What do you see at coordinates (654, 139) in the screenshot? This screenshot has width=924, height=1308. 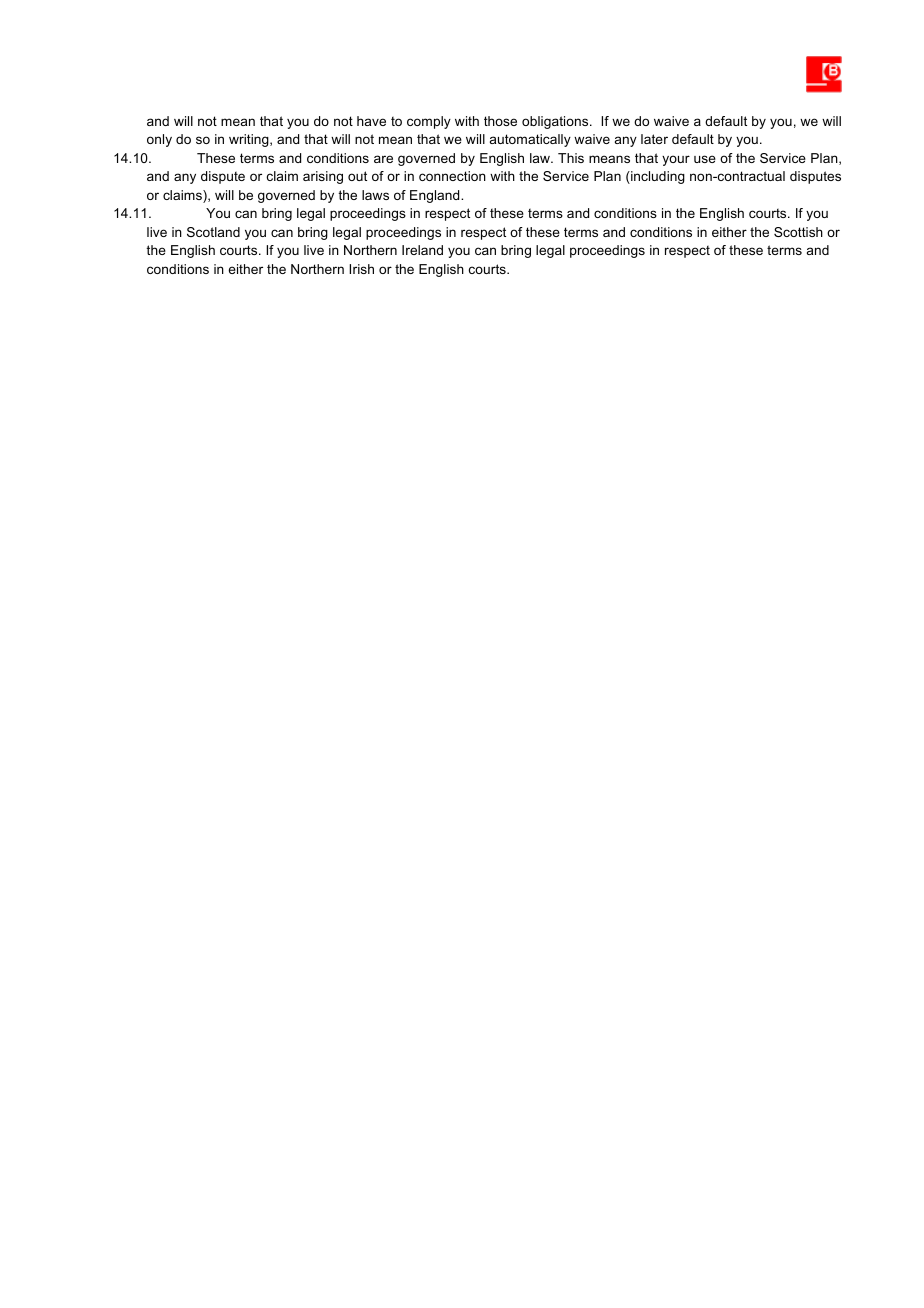 I see `later` at bounding box center [654, 139].
